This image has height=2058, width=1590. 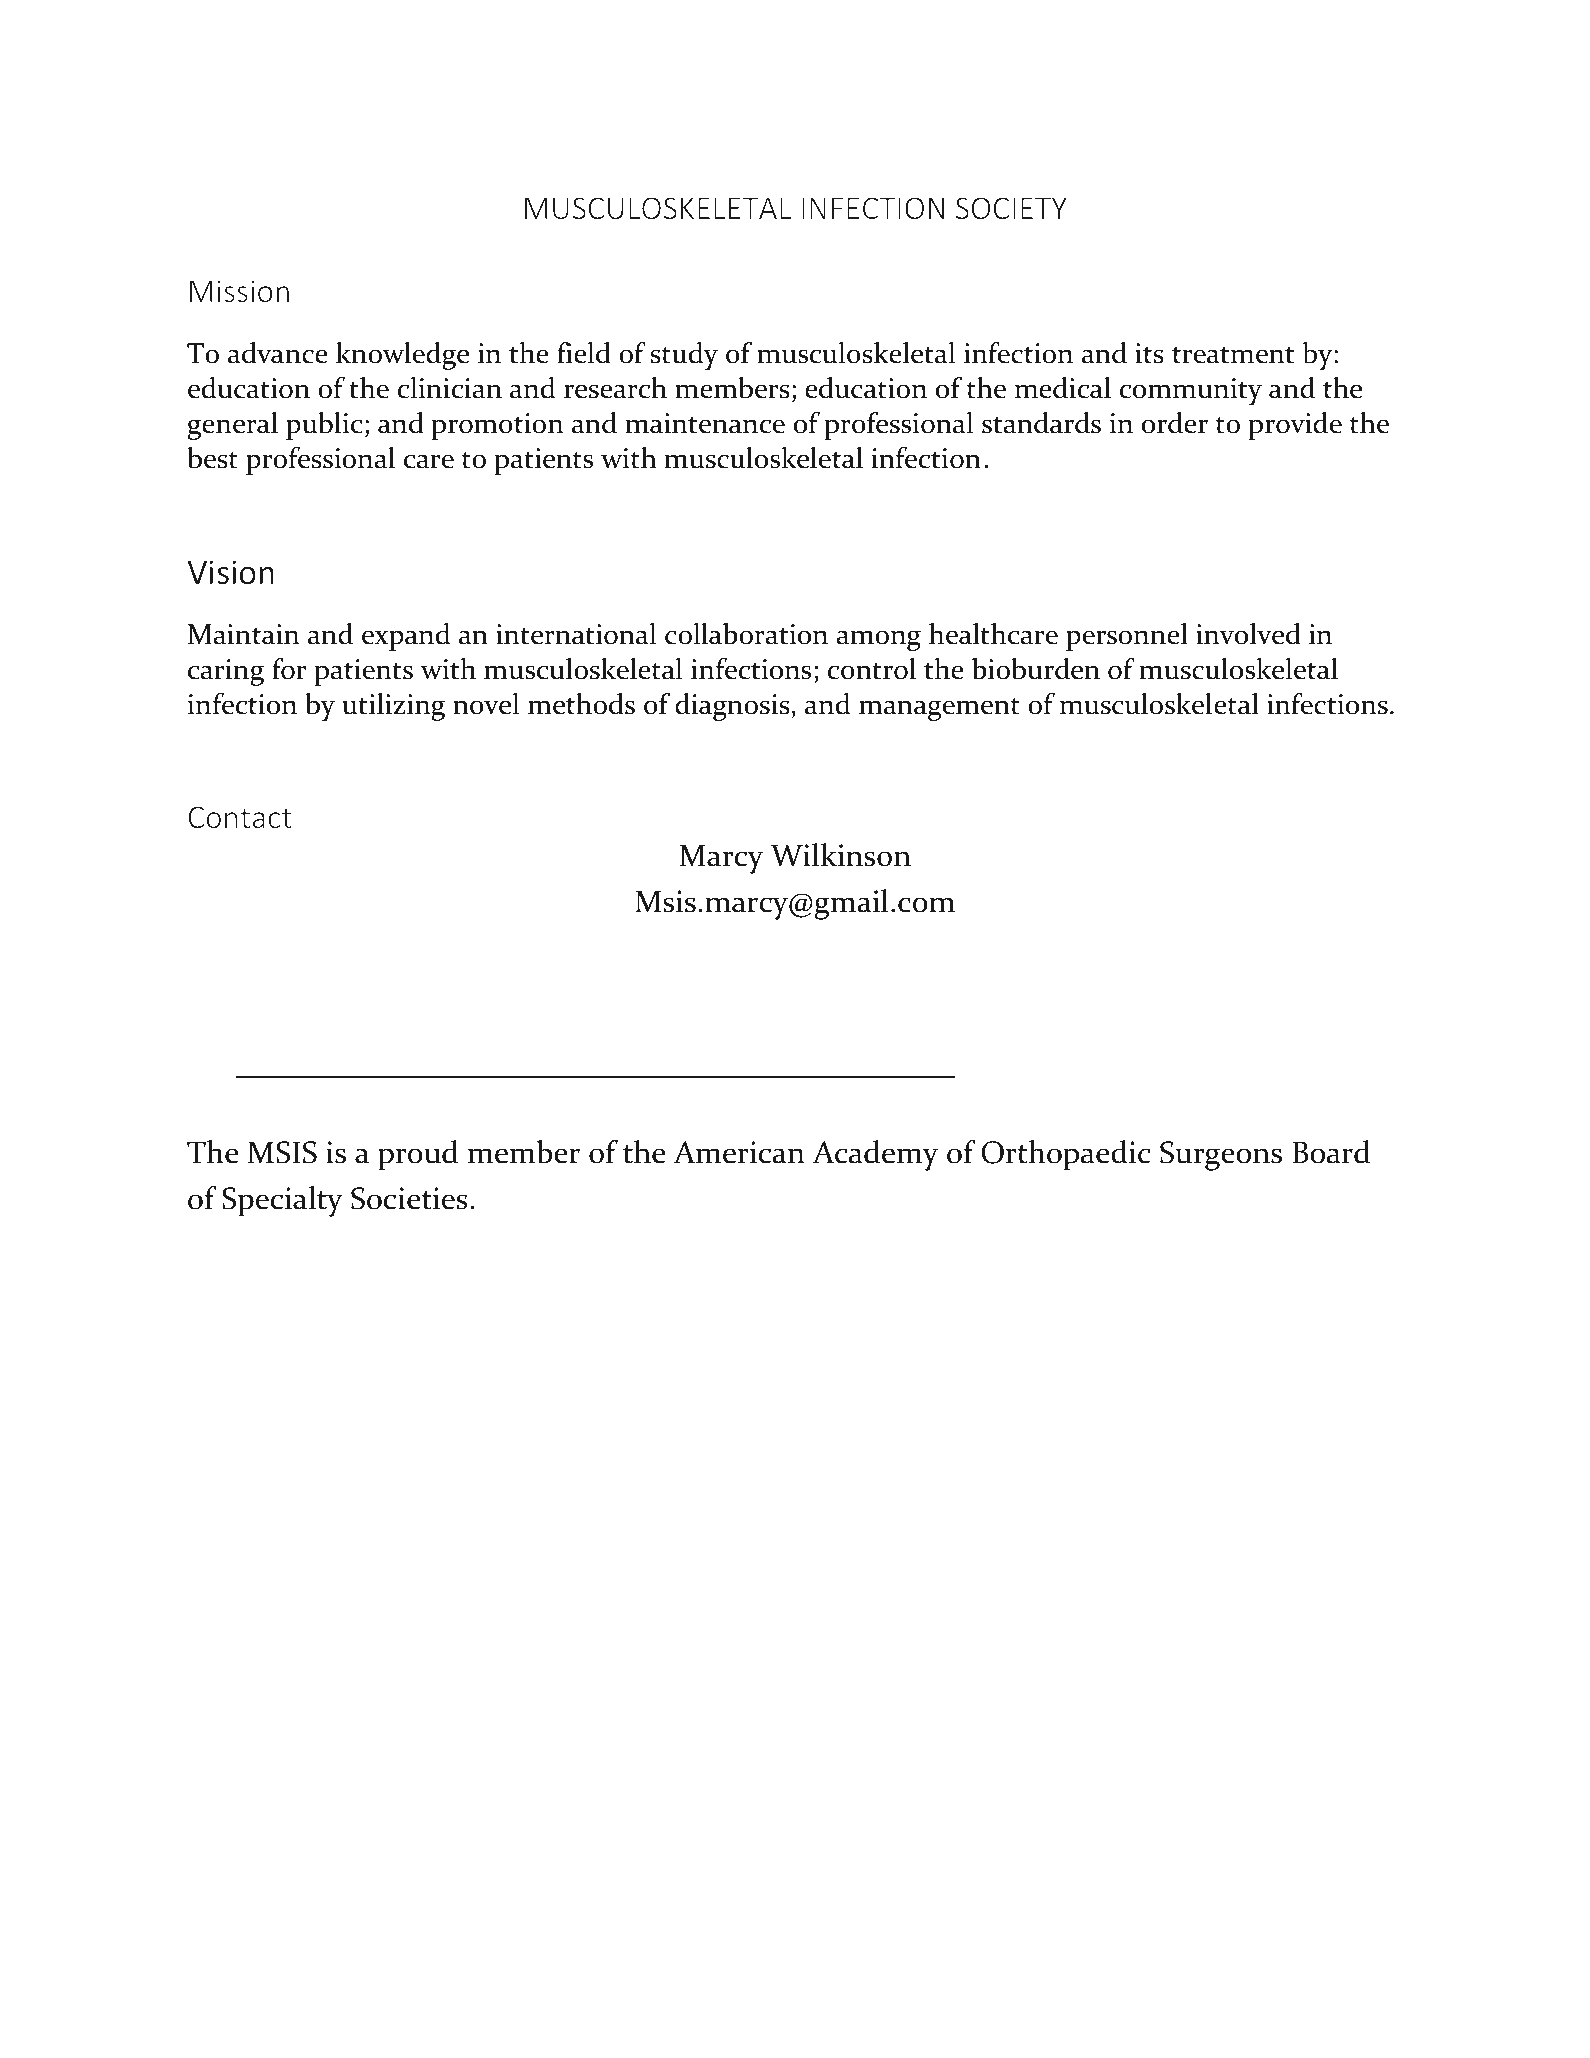 I want to click on utilizing, so click(x=393, y=707).
